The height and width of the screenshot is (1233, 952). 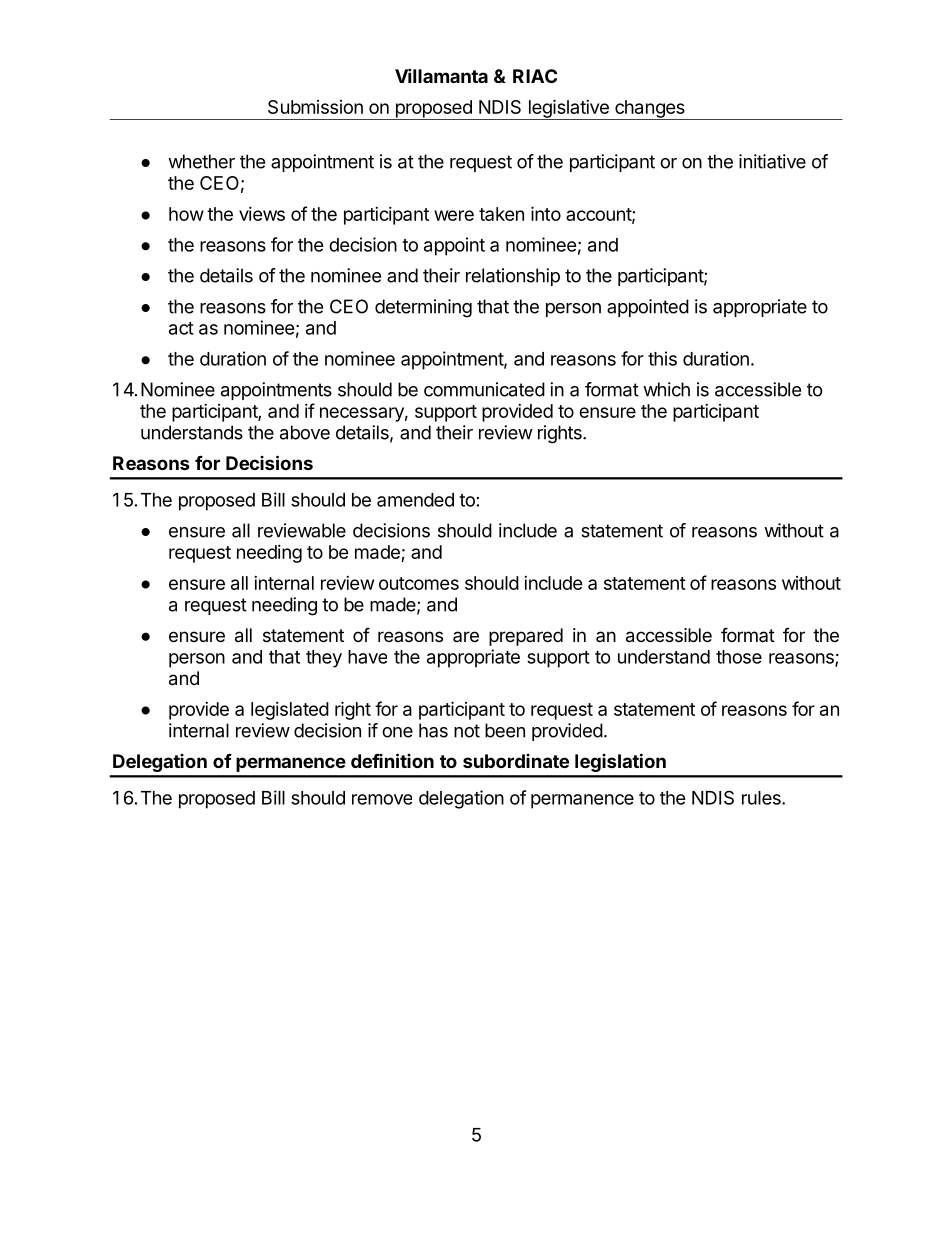 What do you see at coordinates (262, 214) in the screenshot?
I see `views` at bounding box center [262, 214].
